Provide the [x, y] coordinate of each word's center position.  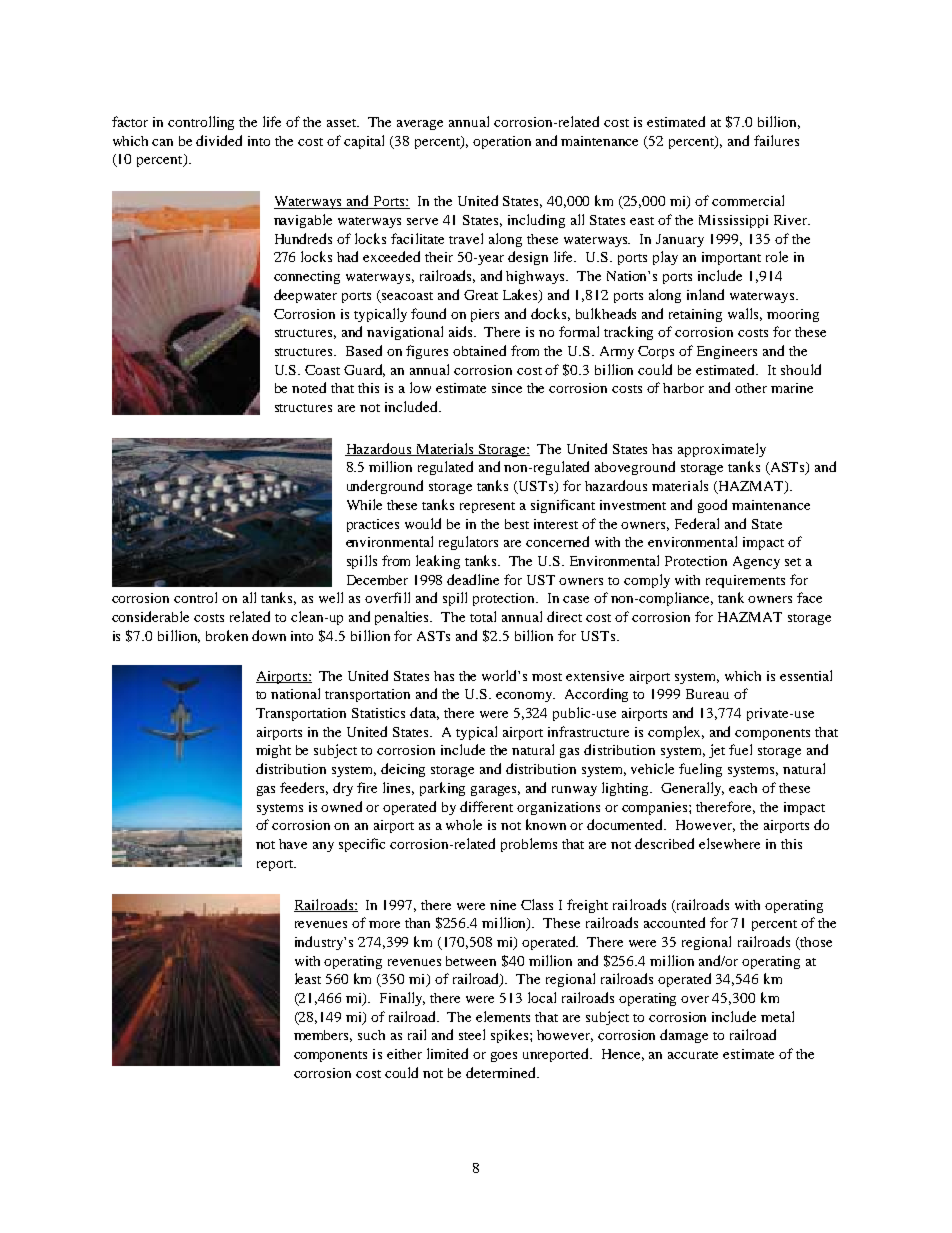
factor [130, 121]
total [483, 616]
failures [776, 140]
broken [227, 635]
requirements [745, 581]
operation [502, 142]
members [323, 1036]
